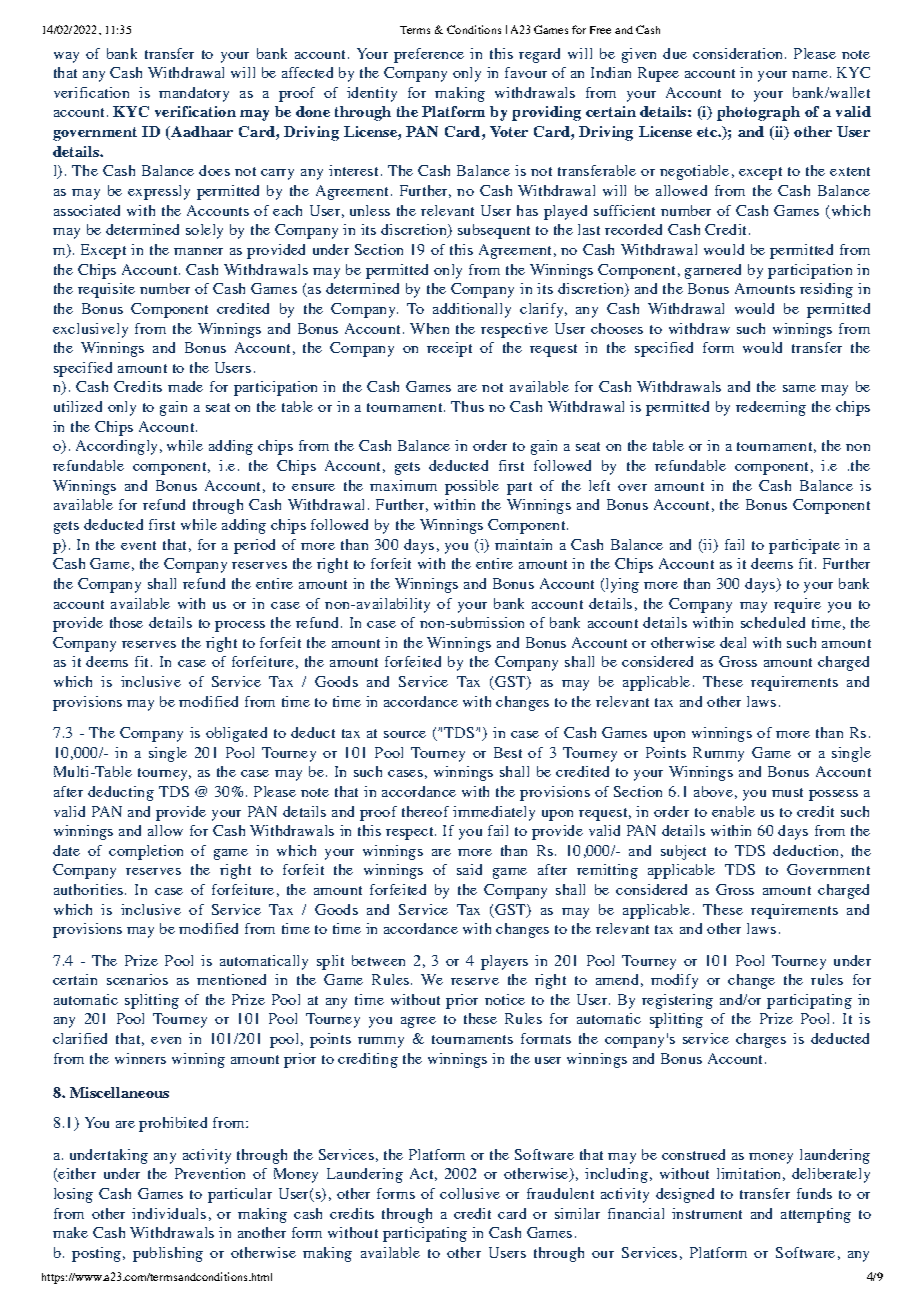 This document has height=1307, width=924. What do you see at coordinates (126, 622) in the document?
I see `those` at bounding box center [126, 622].
